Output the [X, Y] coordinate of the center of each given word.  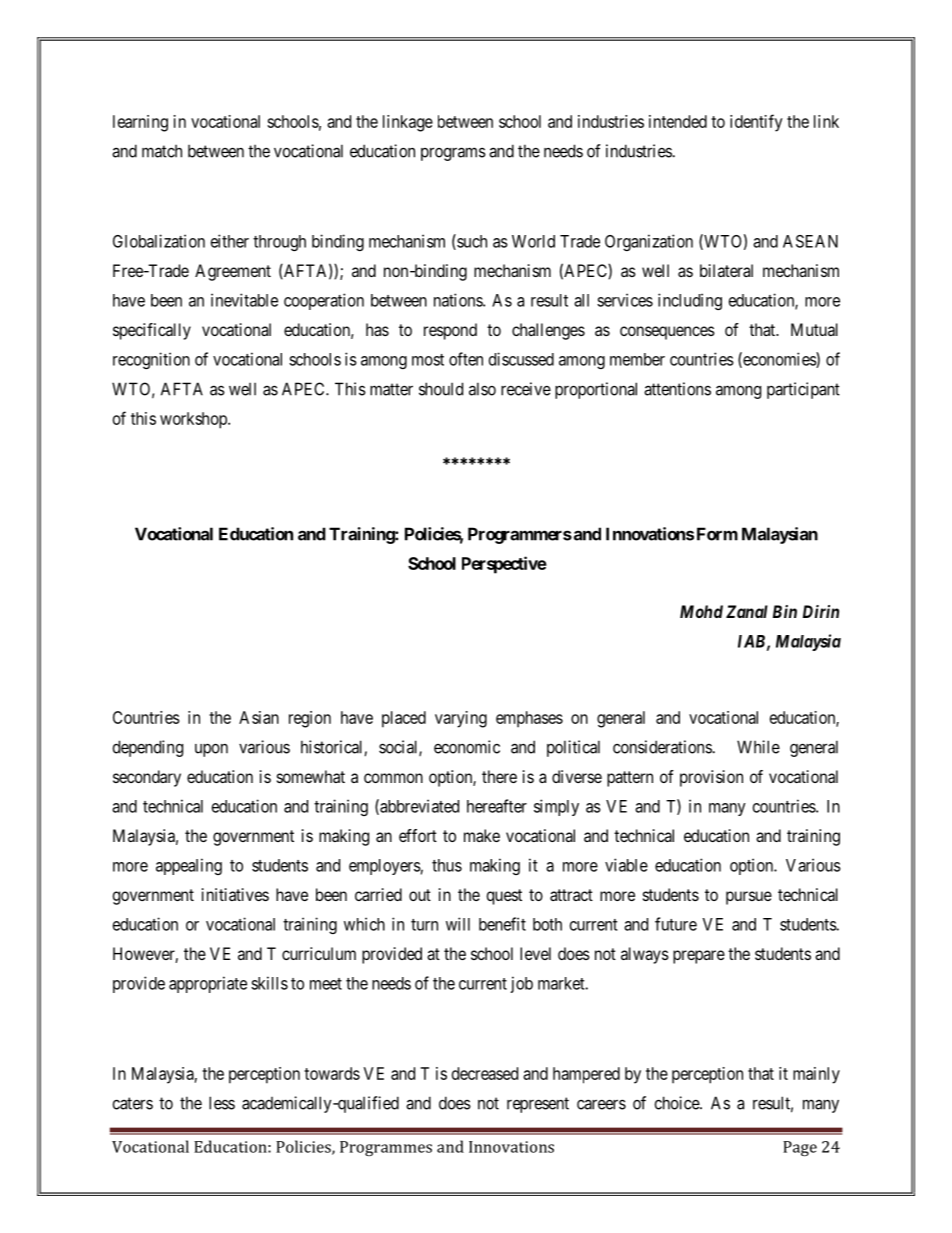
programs [453, 154]
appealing [189, 866]
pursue [749, 898]
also [482, 389]
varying [461, 719]
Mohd [701, 611]
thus [447, 865]
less [222, 1103]
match [162, 151]
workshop [194, 420]
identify [756, 123]
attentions [677, 389]
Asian [259, 717]
